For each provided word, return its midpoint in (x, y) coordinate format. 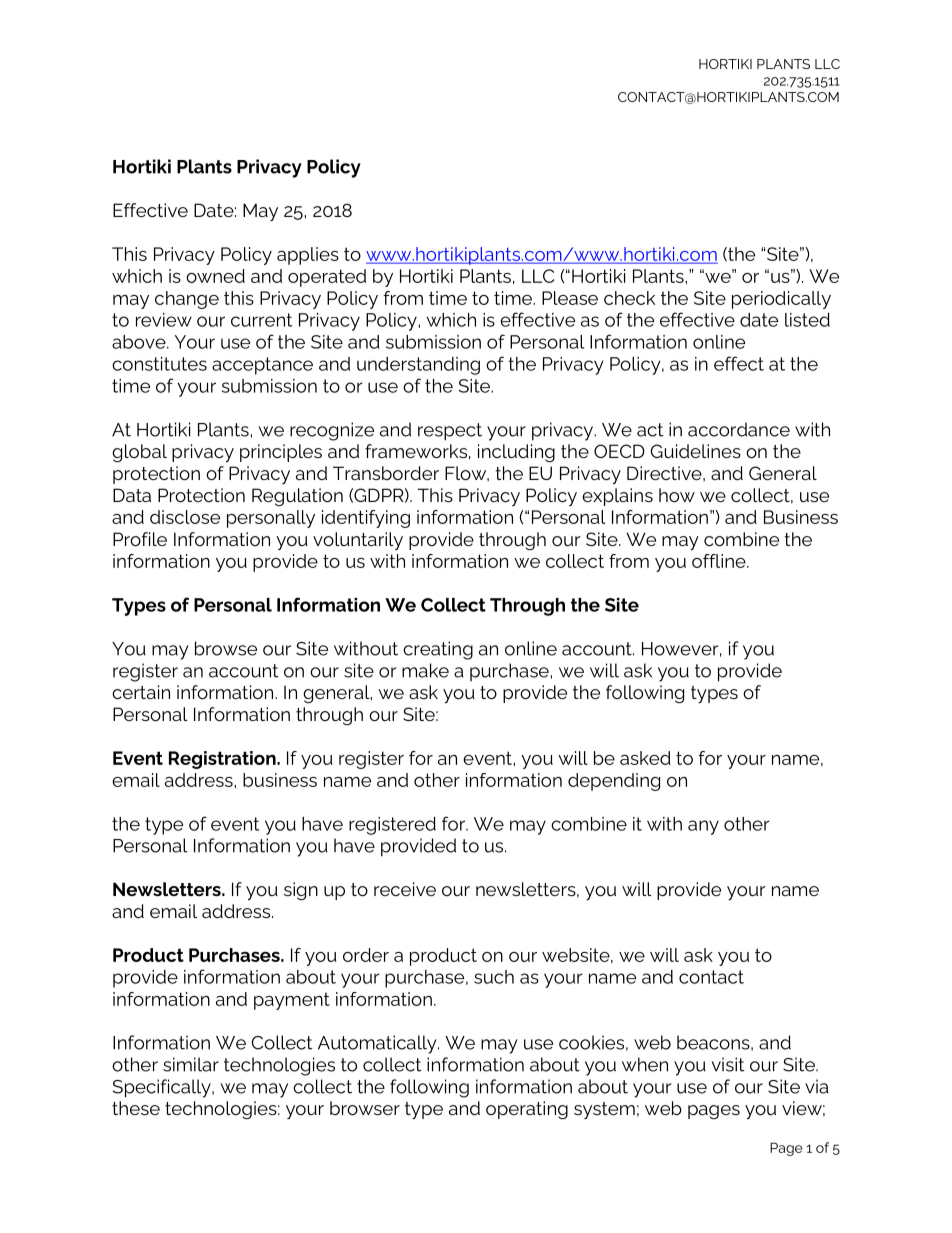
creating (438, 650)
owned (215, 276)
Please (570, 298)
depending (614, 782)
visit (728, 1064)
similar (191, 1064)
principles (281, 453)
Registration (223, 760)
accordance (739, 429)
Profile (140, 539)
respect (450, 432)
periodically (781, 300)
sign (301, 891)
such (494, 977)
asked (645, 758)
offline (720, 561)
